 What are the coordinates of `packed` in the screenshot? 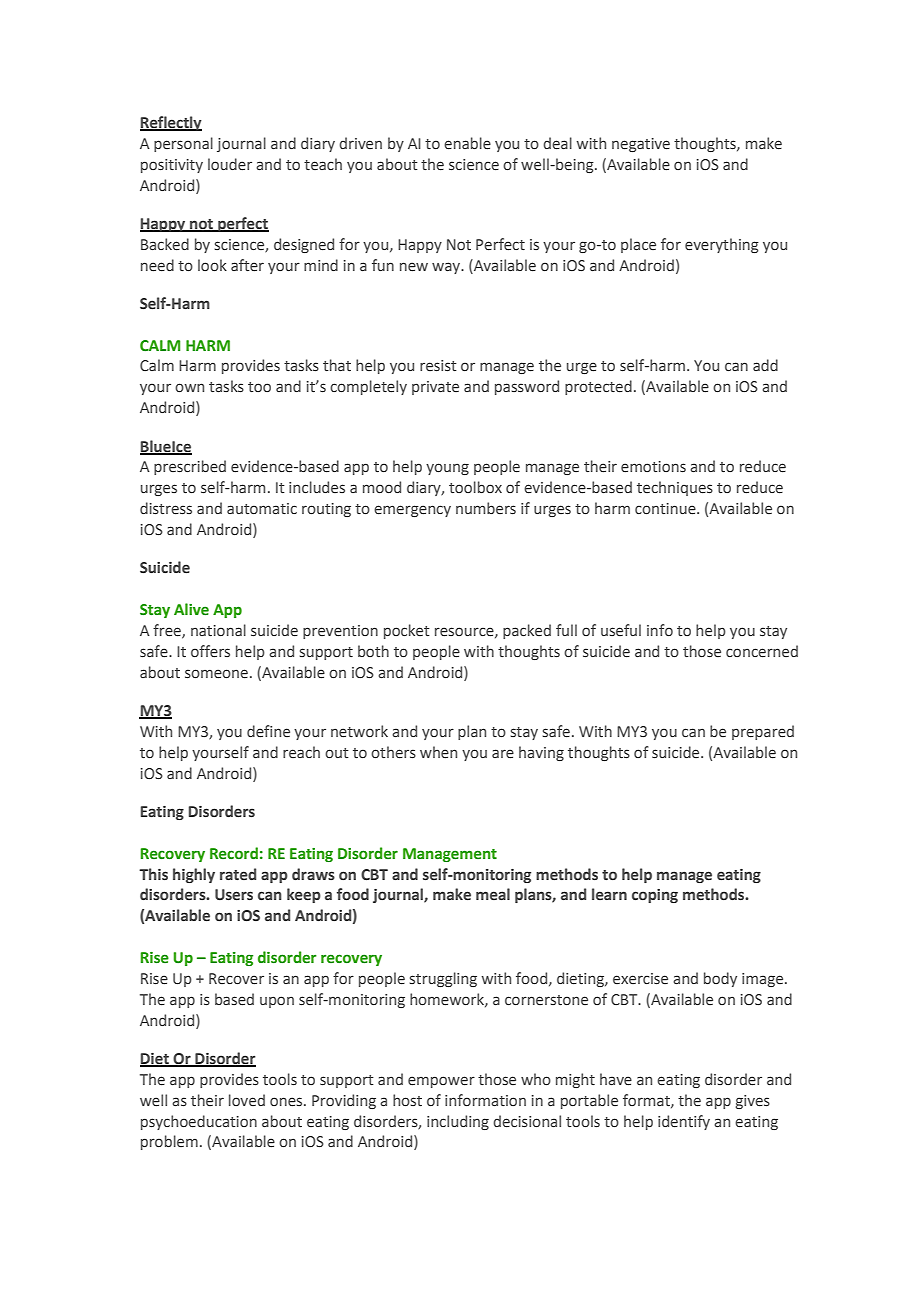 It's located at (527, 631).
